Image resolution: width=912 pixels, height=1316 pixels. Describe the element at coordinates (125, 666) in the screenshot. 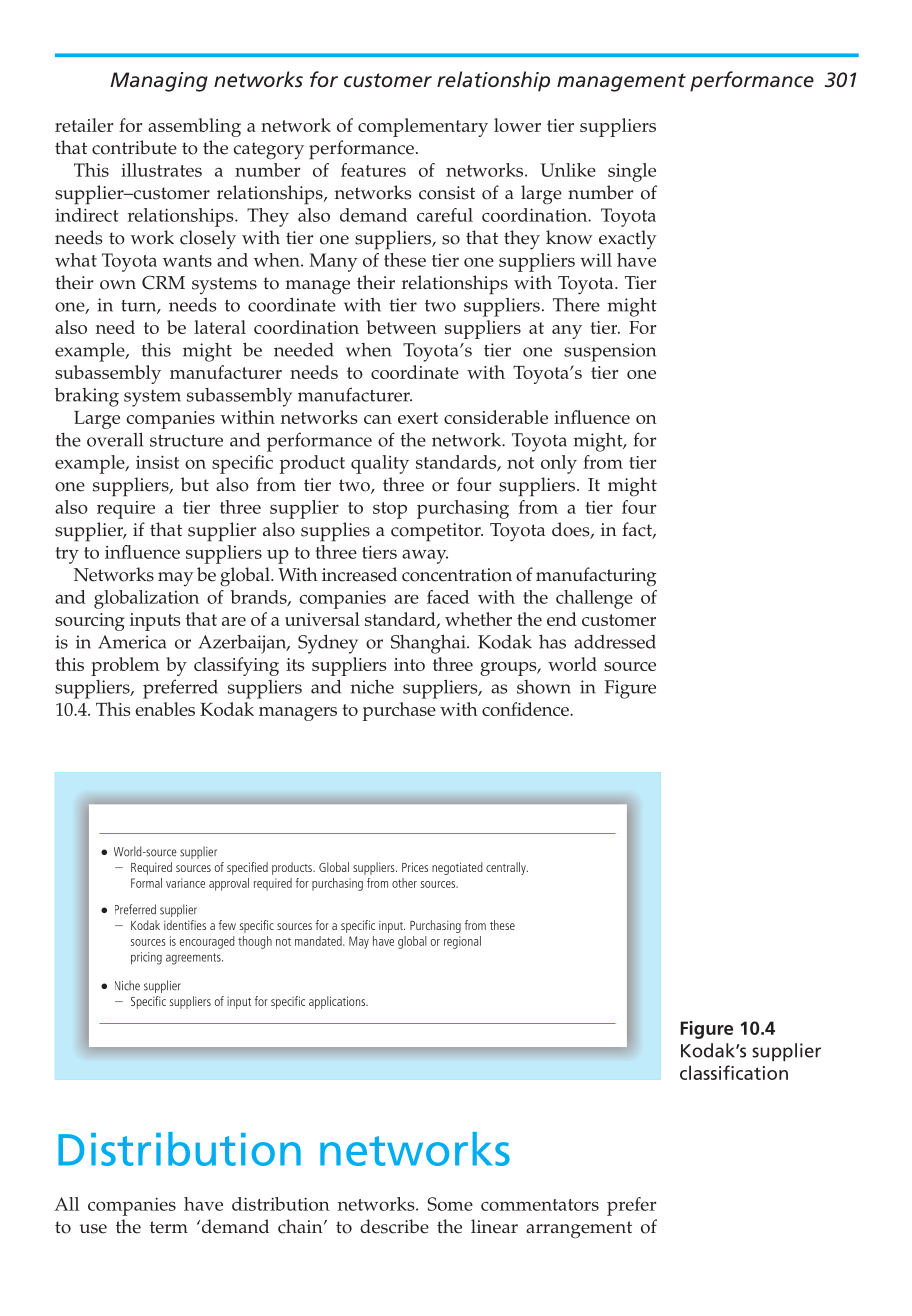

I see `problem` at that location.
